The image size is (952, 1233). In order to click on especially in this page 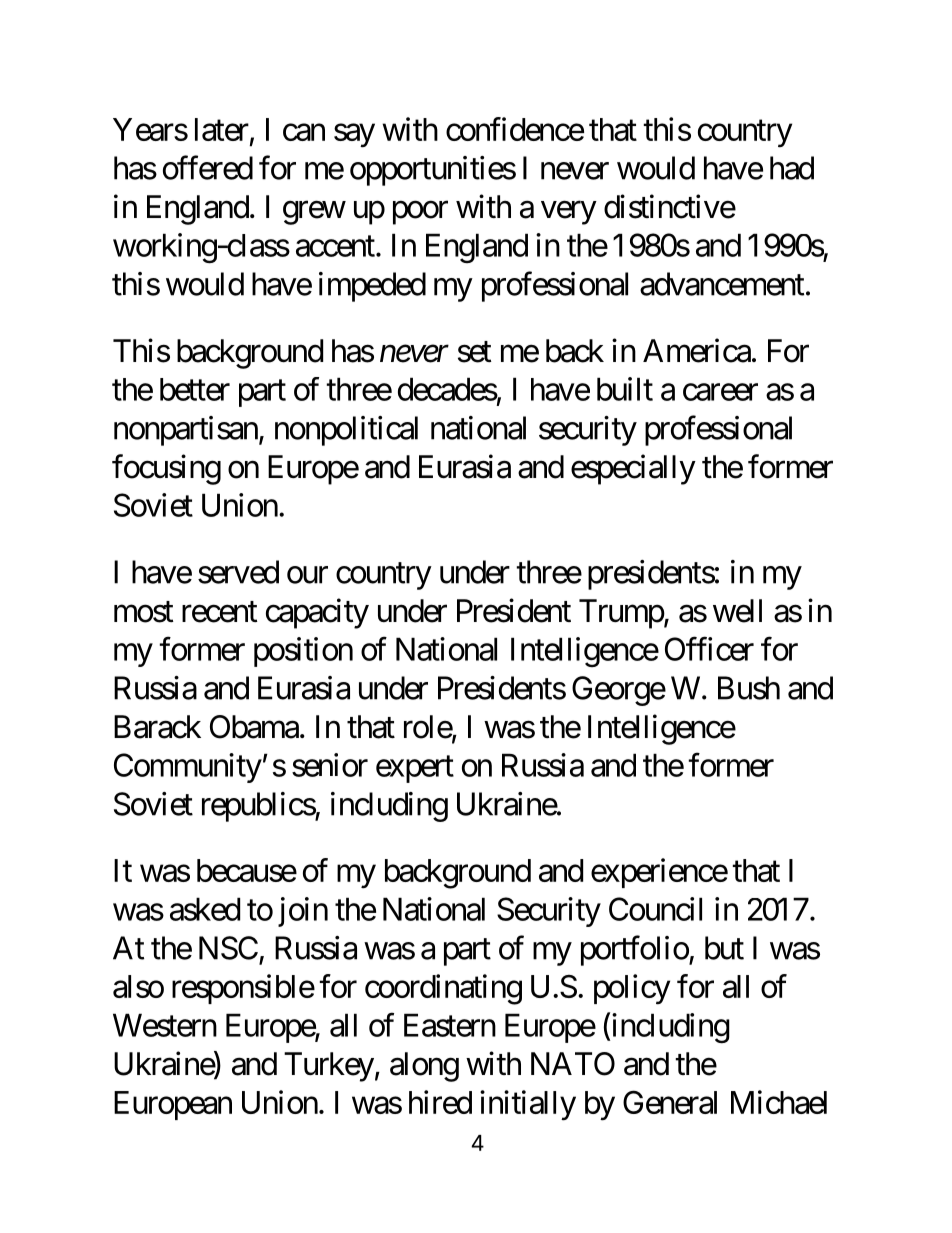, I will do `click(633, 469)`.
